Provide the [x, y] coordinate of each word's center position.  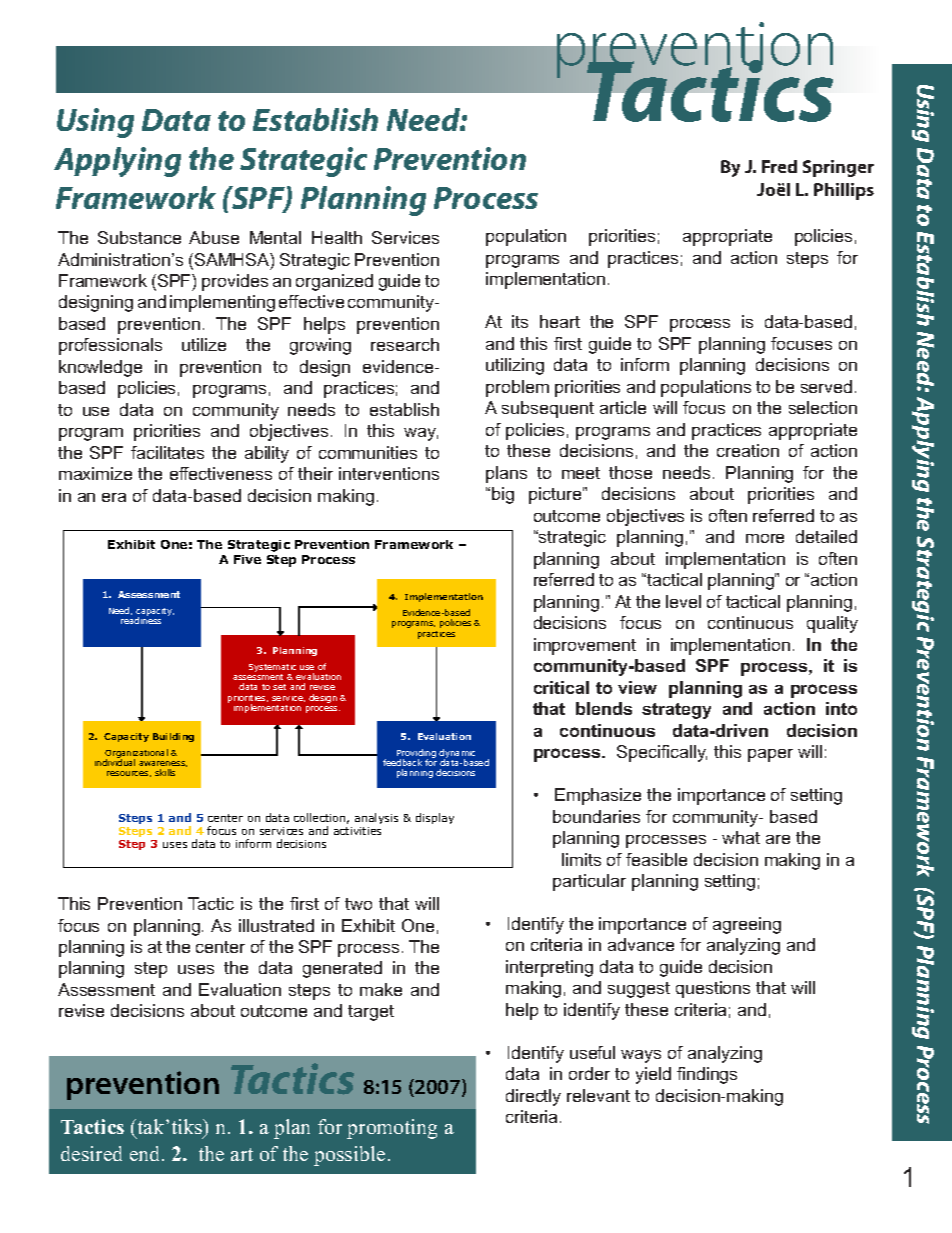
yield [653, 1075]
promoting [392, 1129]
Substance [139, 237]
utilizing [515, 366]
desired [91, 1153]
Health [337, 237]
